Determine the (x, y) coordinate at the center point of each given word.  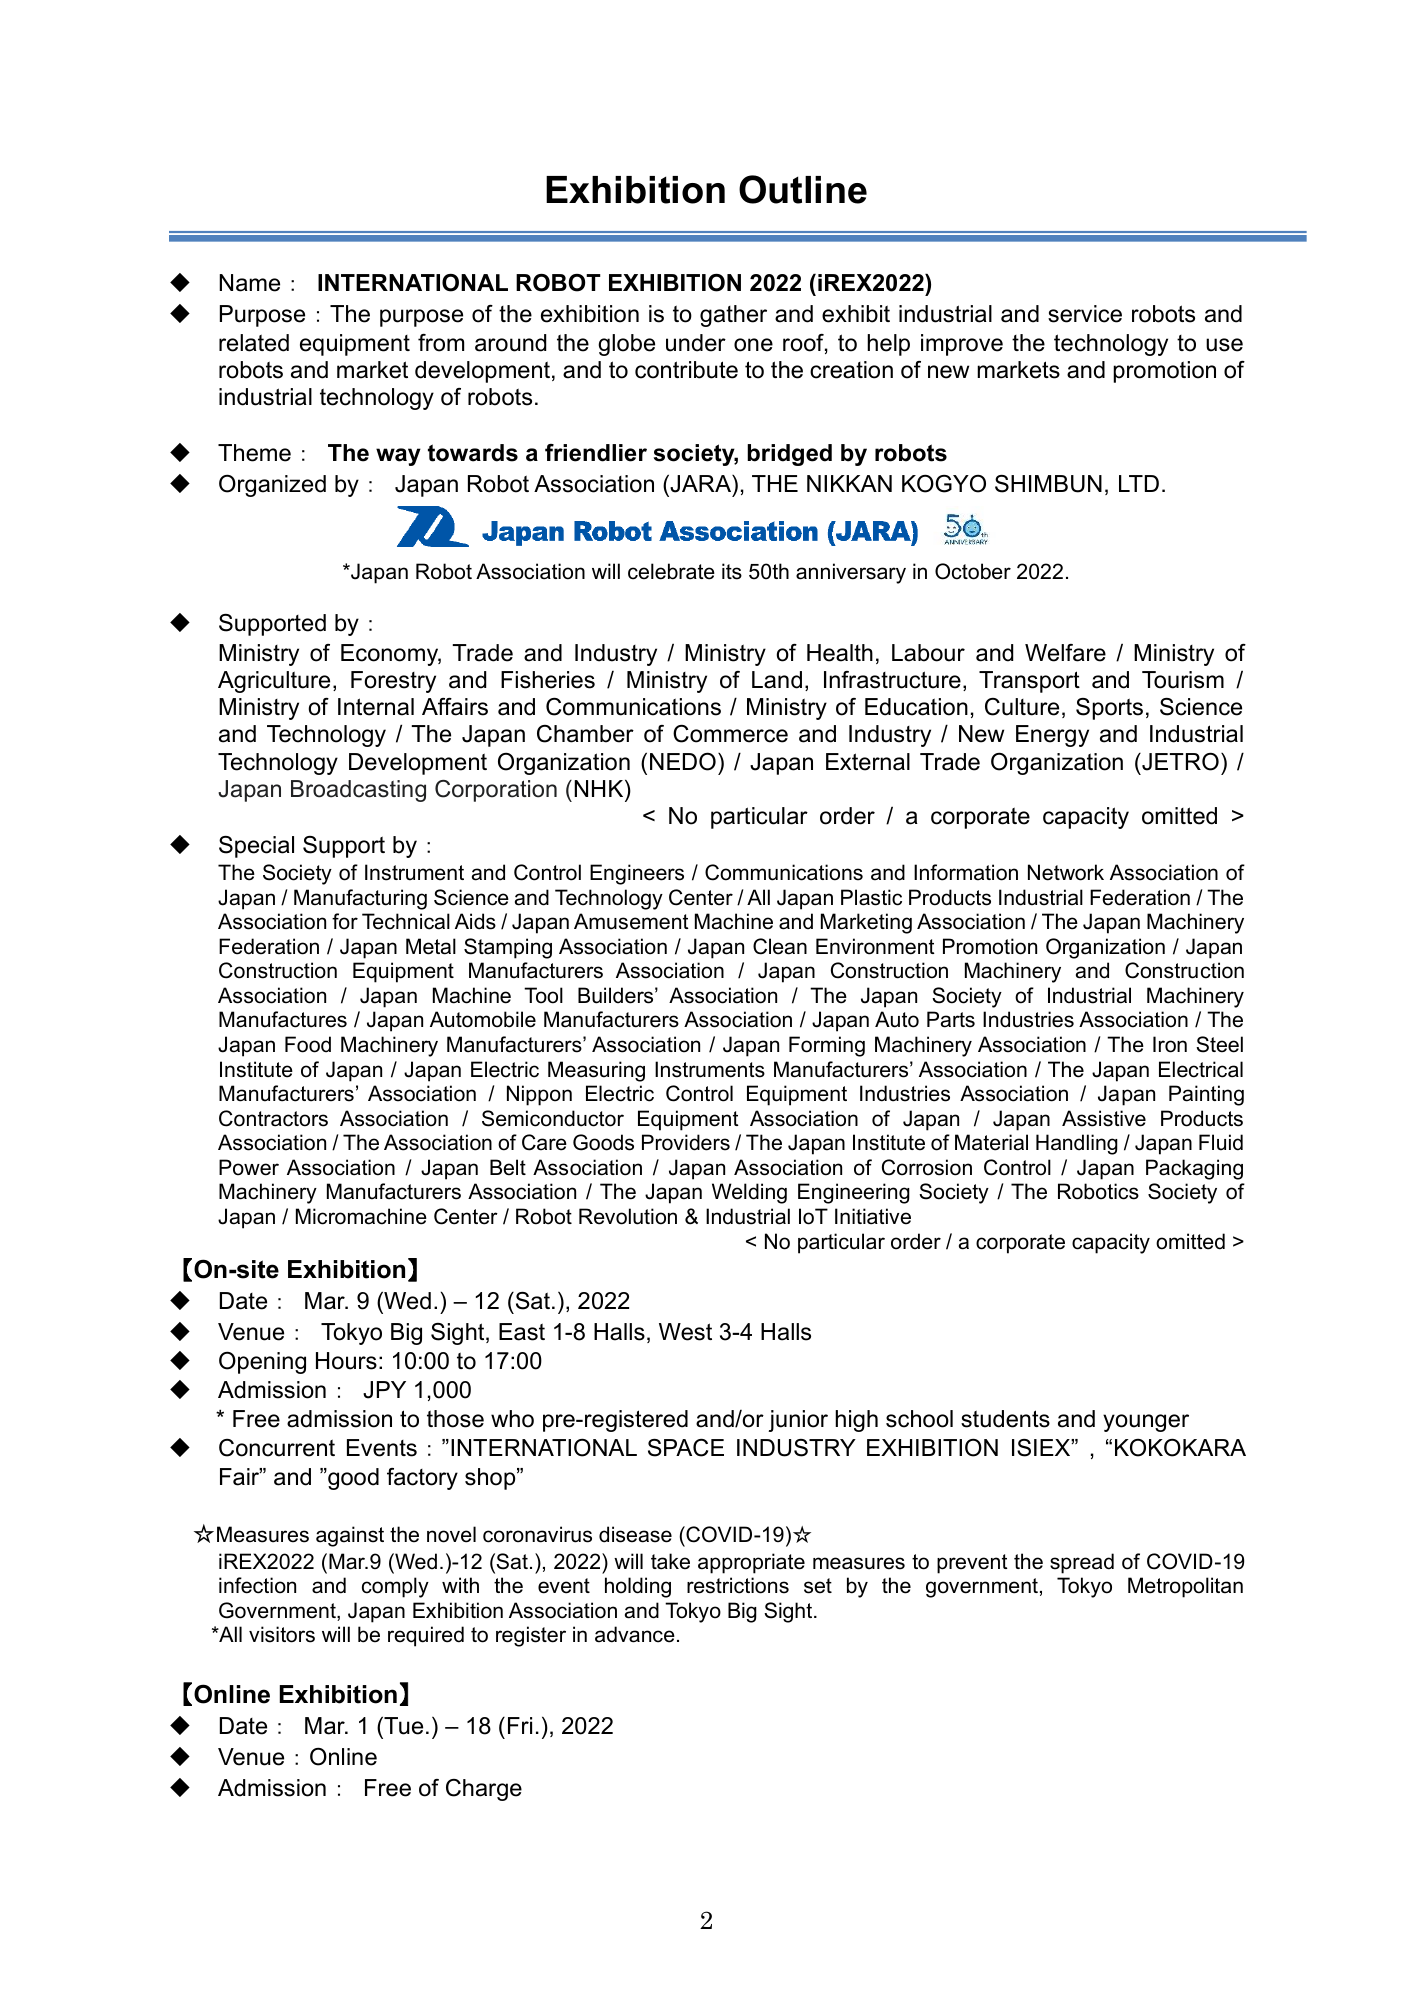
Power (249, 1167)
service (1085, 314)
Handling (1077, 1144)
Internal (376, 707)
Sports (1109, 709)
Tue (402, 1725)
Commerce (730, 734)
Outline (803, 189)
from (441, 343)
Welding (749, 1193)
